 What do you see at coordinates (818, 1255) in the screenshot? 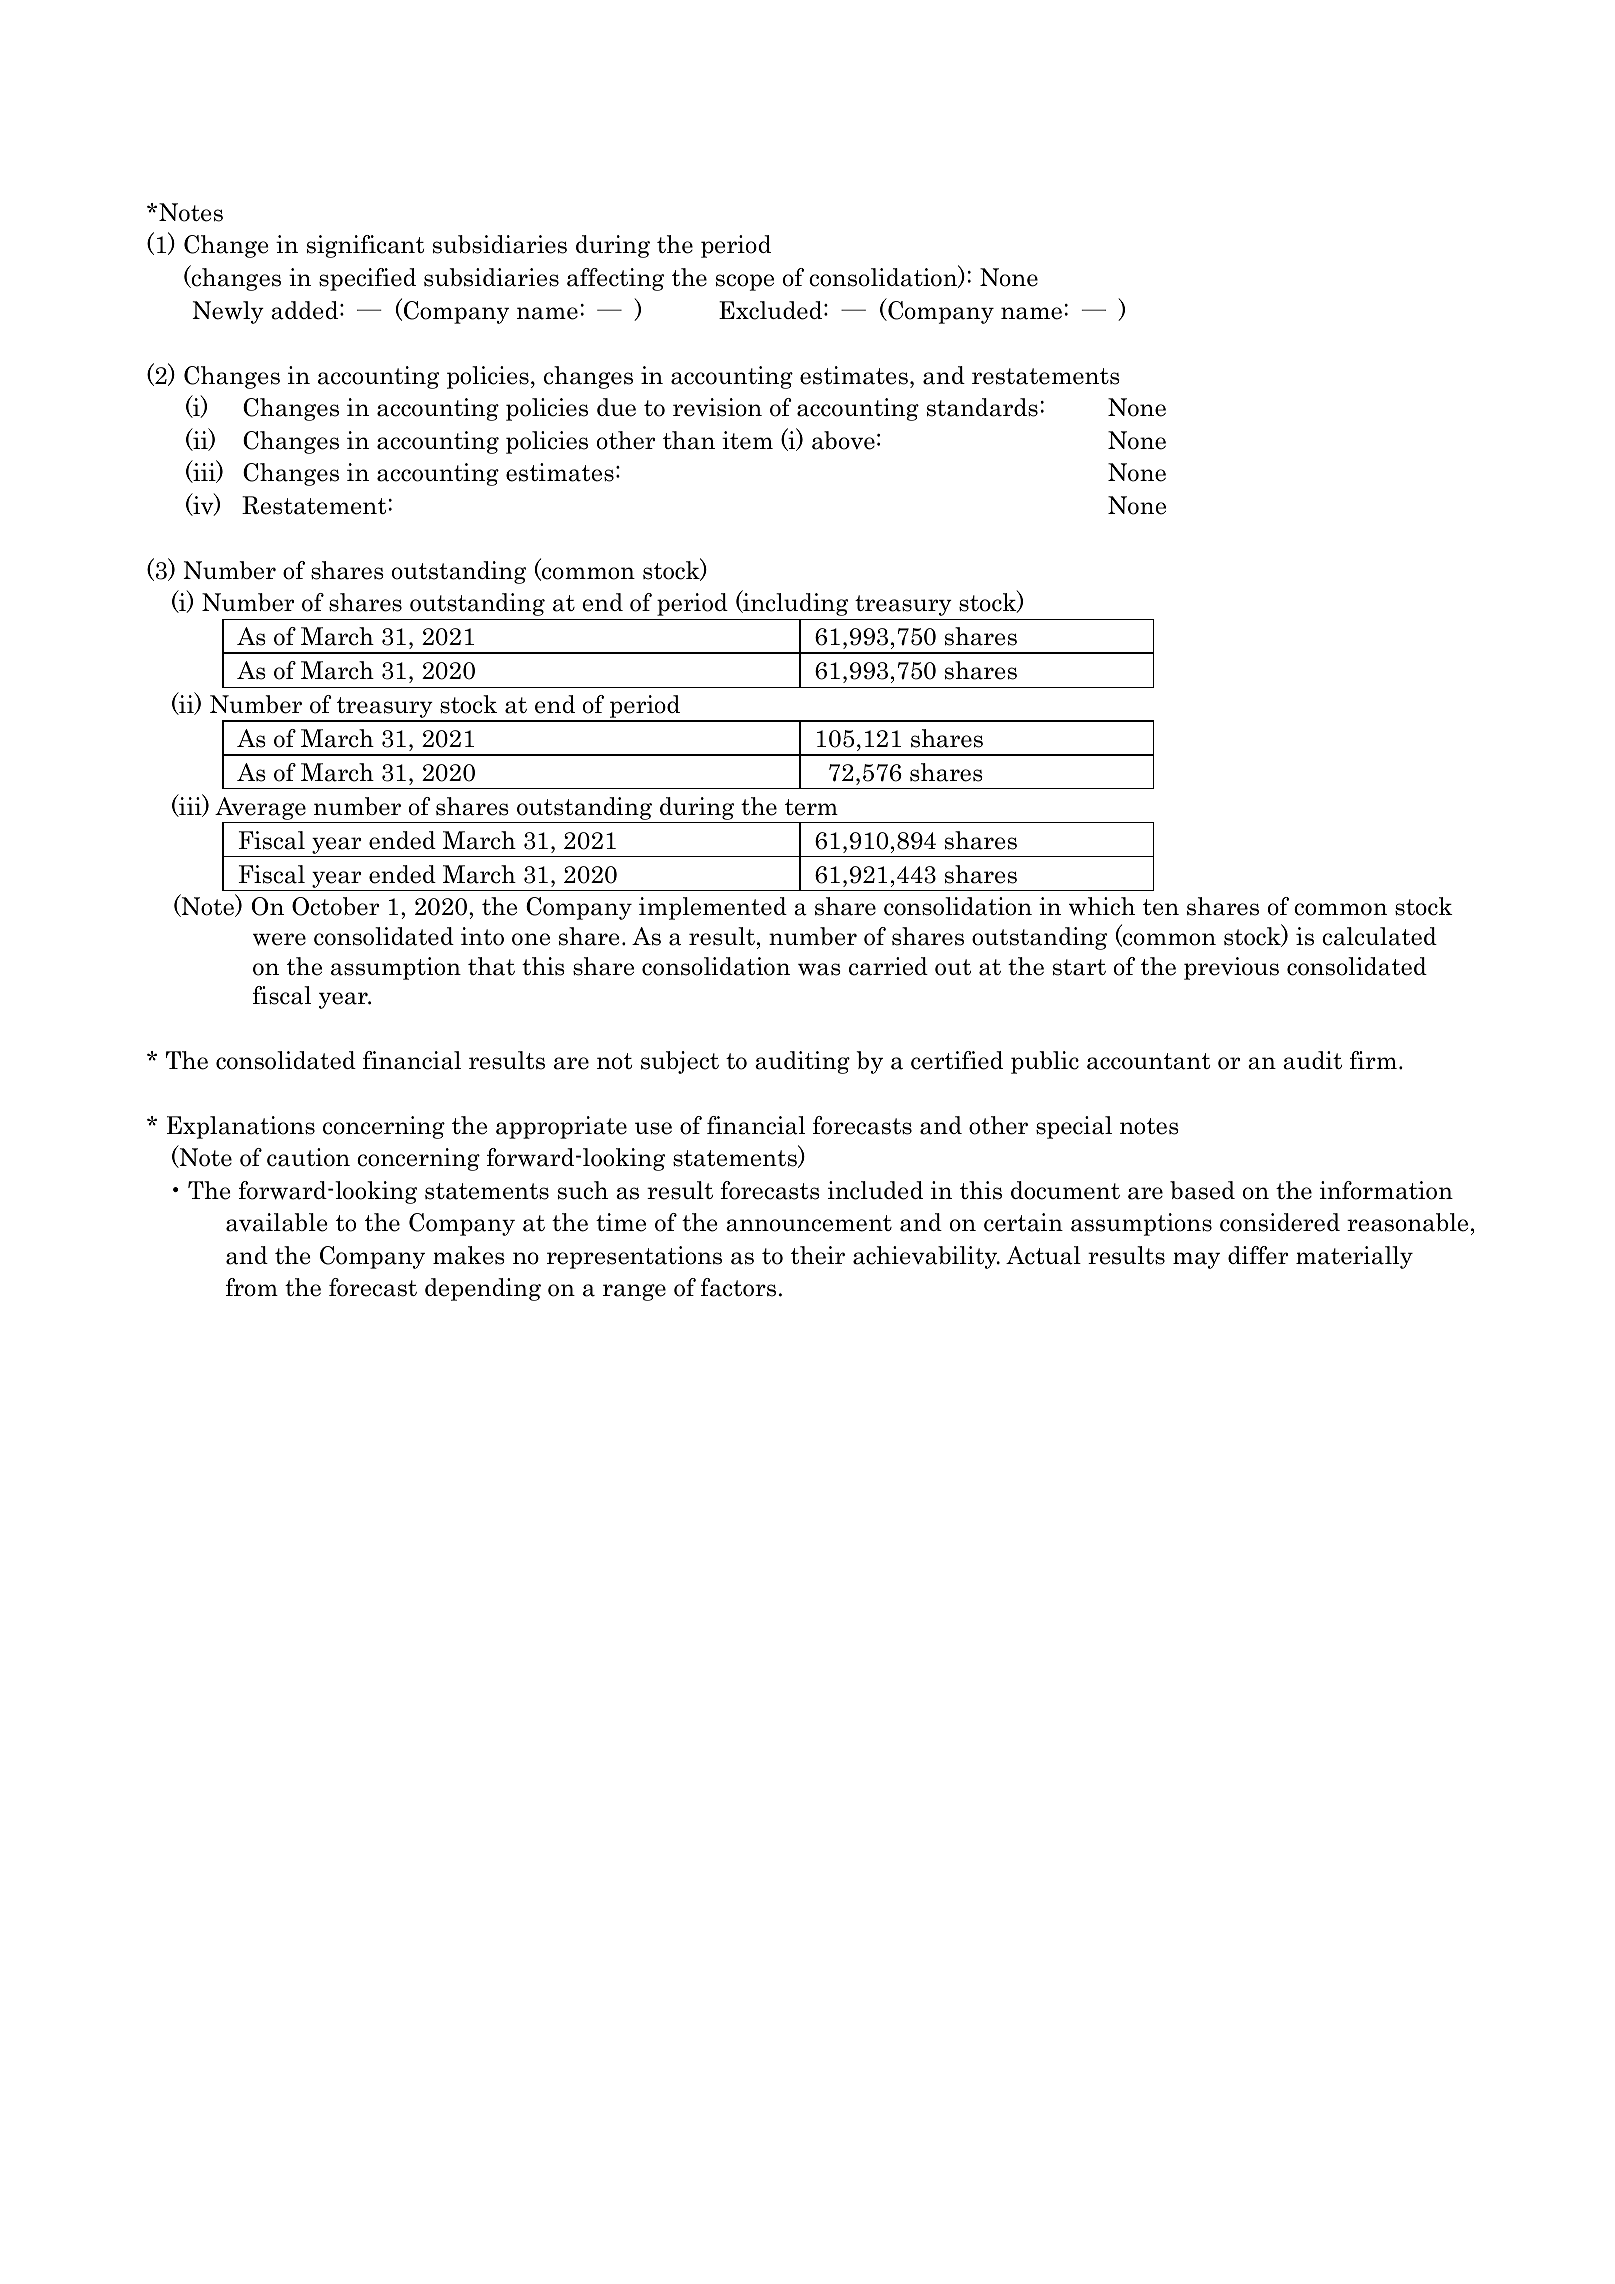
I see `their` at bounding box center [818, 1255].
